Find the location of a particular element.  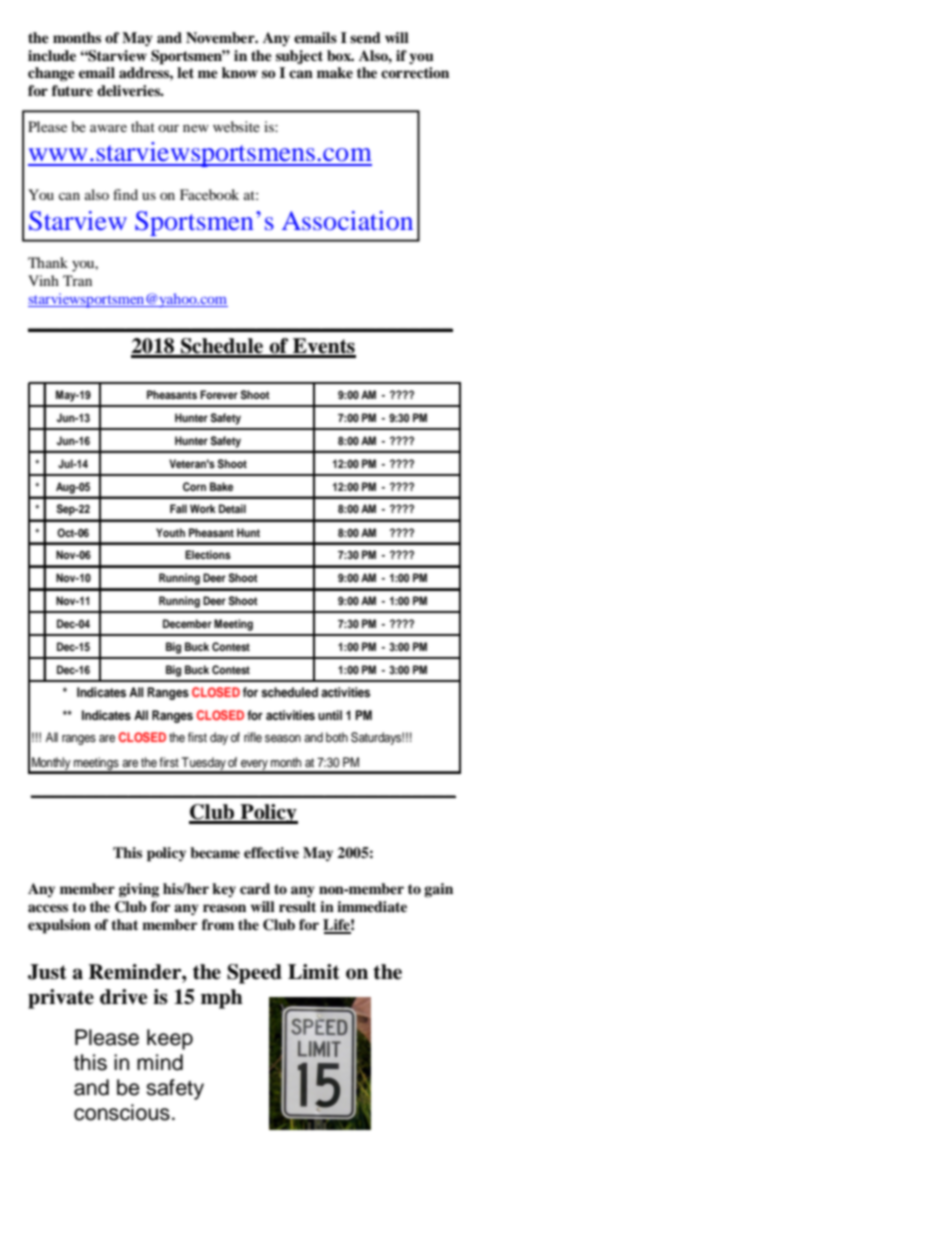

until is located at coordinates (330, 715).
